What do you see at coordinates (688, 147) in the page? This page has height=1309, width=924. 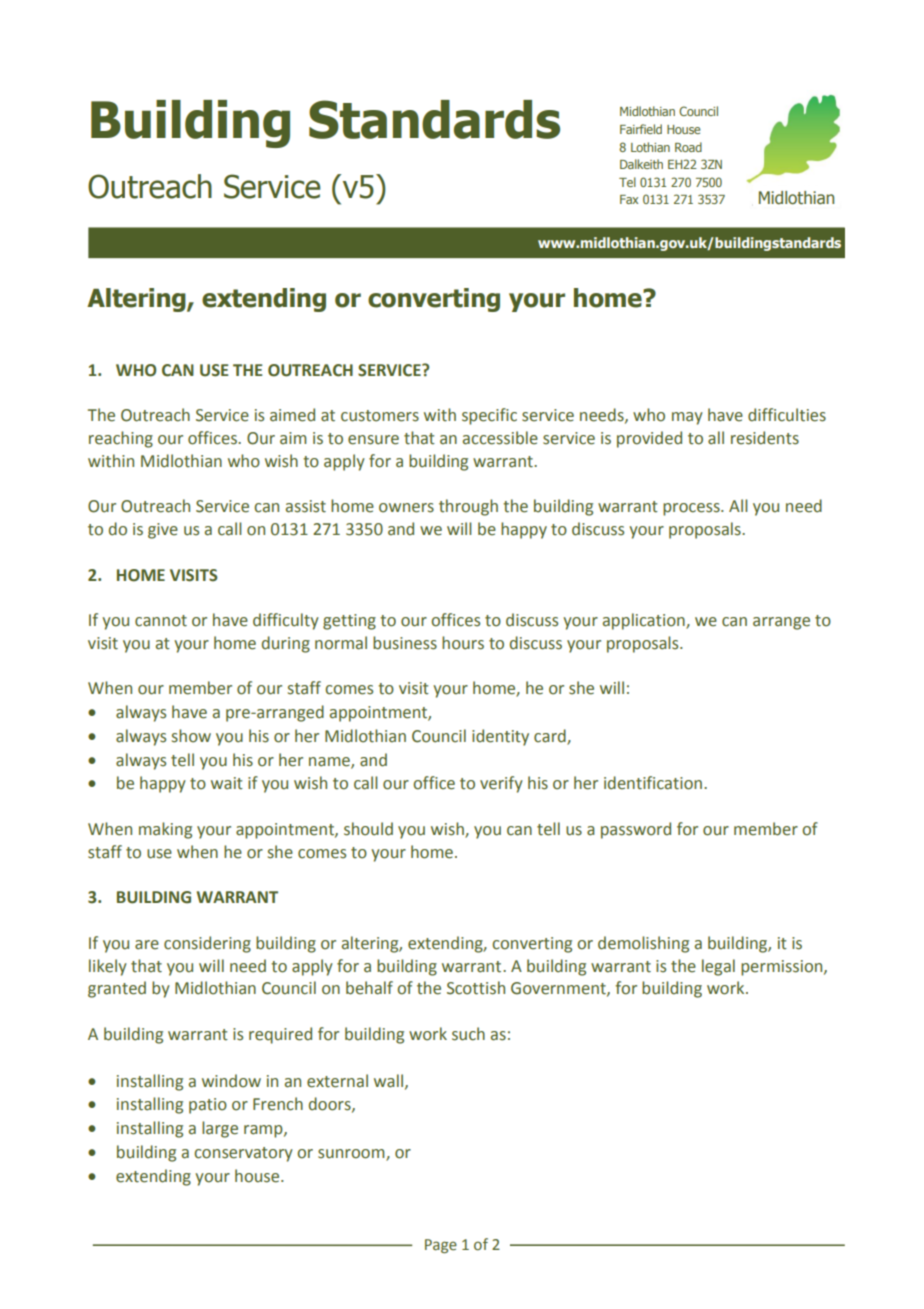 I see `Road` at bounding box center [688, 147].
